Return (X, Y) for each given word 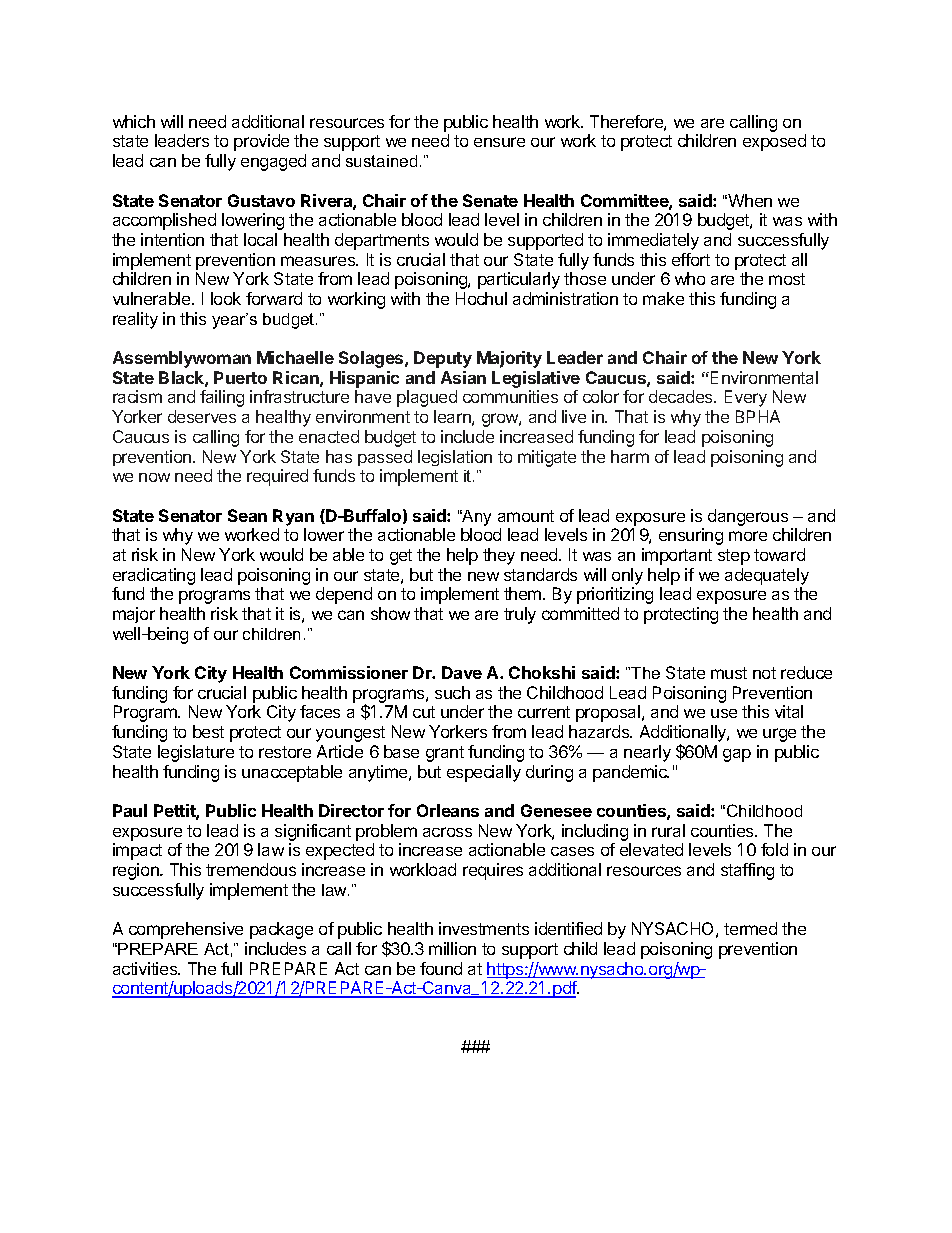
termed (750, 928)
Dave (462, 672)
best (208, 731)
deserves (202, 416)
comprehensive (186, 930)
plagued (427, 398)
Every (746, 398)
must (729, 673)
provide (261, 142)
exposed (774, 142)
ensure (499, 142)
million (452, 948)
